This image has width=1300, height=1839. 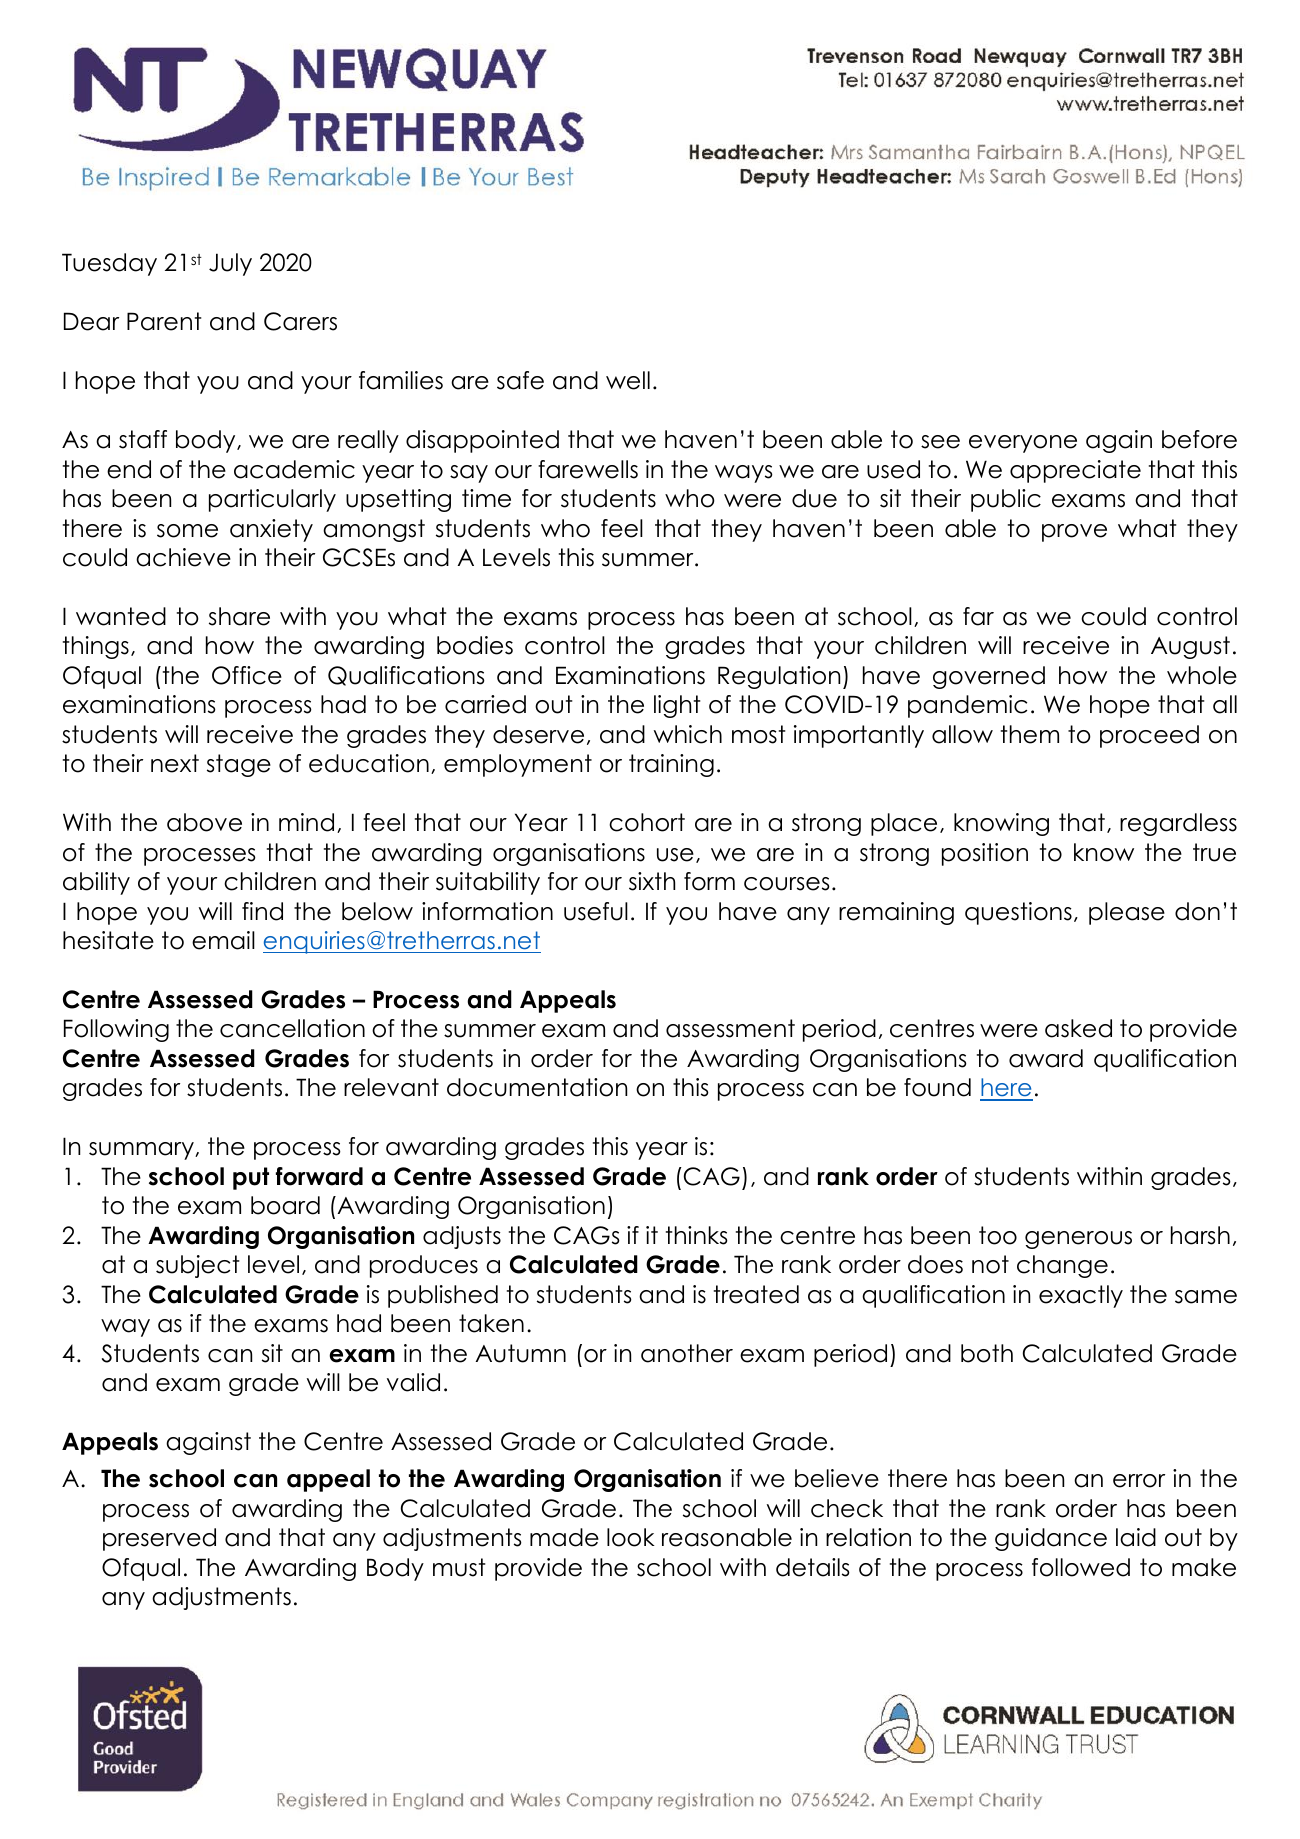 I want to click on thinks, so click(x=697, y=1235).
